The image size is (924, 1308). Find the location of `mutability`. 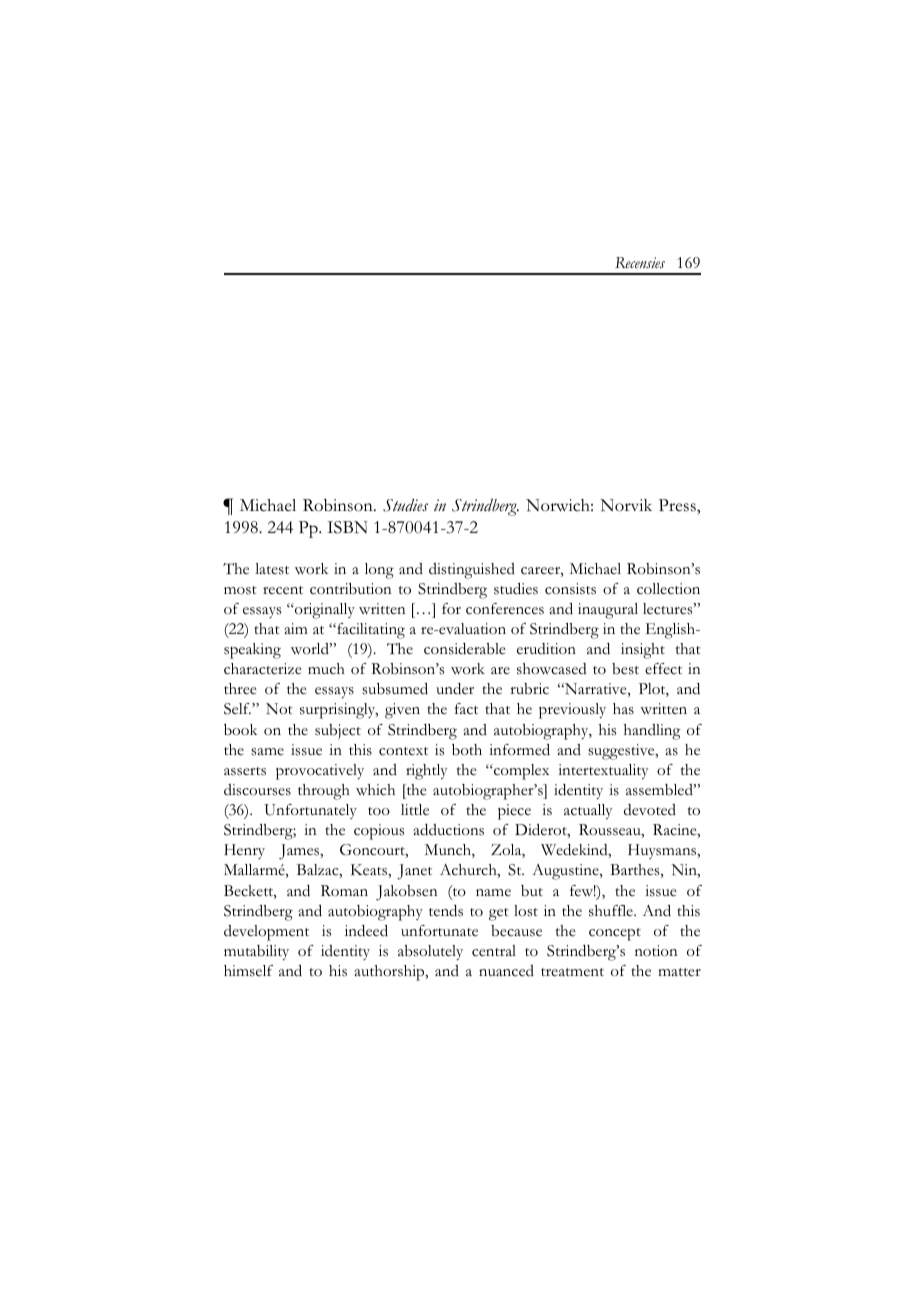

mutability is located at coordinates (256, 952).
